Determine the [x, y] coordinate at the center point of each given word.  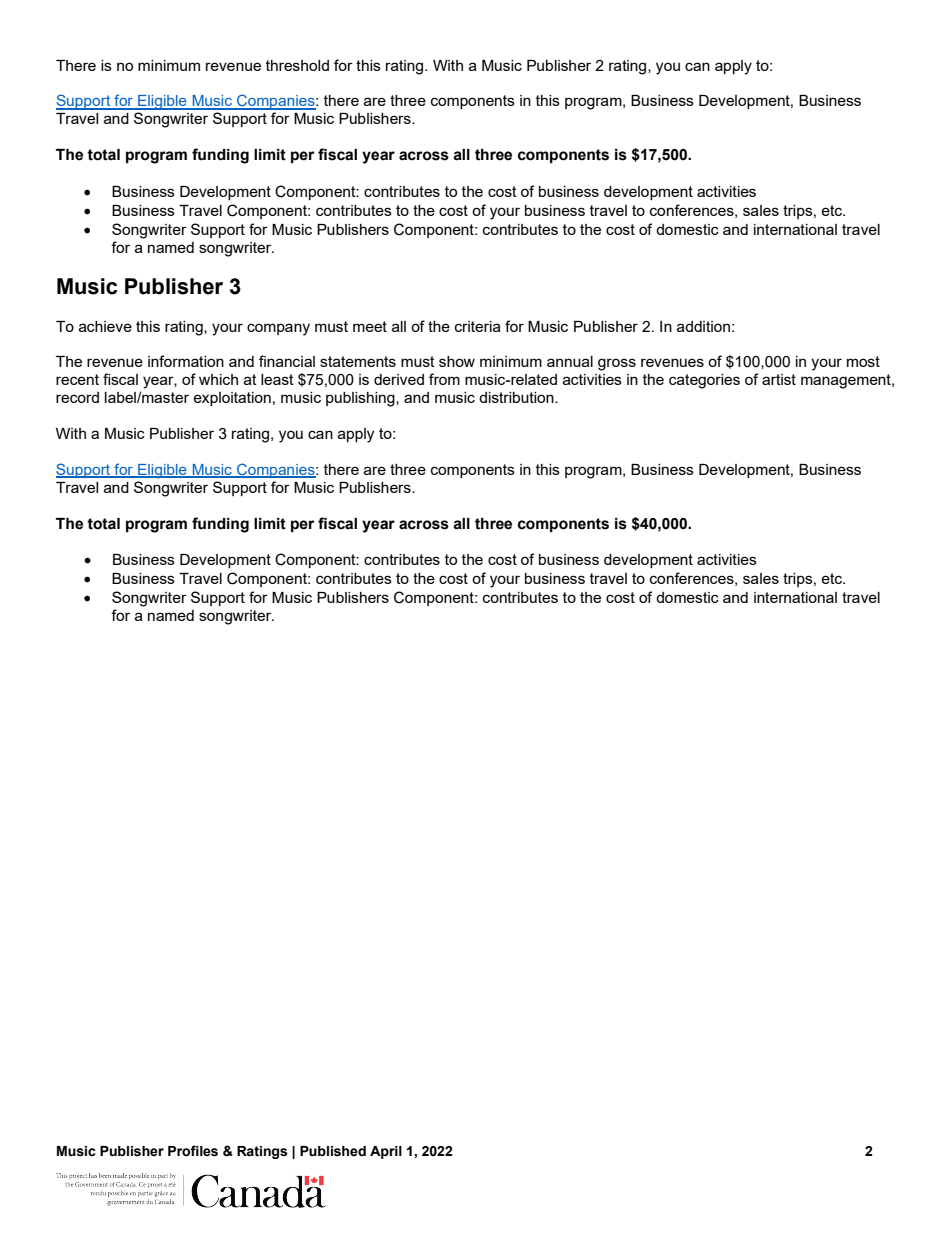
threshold [297, 65]
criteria [478, 326]
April [386, 1152]
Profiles [193, 1151]
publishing [361, 399]
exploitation [232, 399]
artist [779, 379]
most [863, 361]
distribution [517, 397]
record [77, 397]
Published [333, 1151]
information [186, 361]
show [457, 361]
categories [704, 381]
